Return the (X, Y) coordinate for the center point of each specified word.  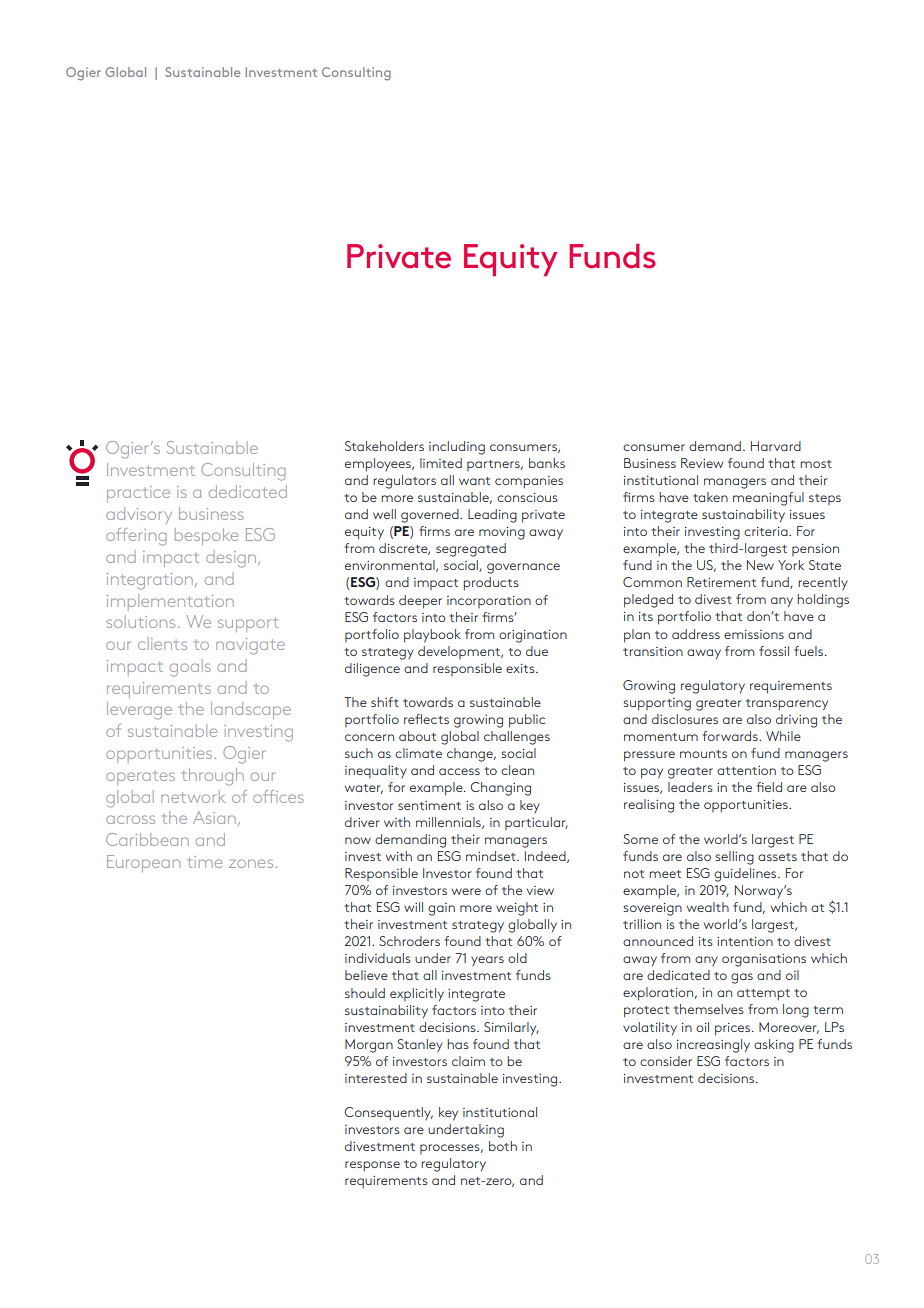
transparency (787, 705)
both (503, 1146)
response (372, 1166)
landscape (251, 710)
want (474, 481)
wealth (708, 907)
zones (251, 863)
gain (441, 909)
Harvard (776, 446)
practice (138, 494)
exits (521, 668)
